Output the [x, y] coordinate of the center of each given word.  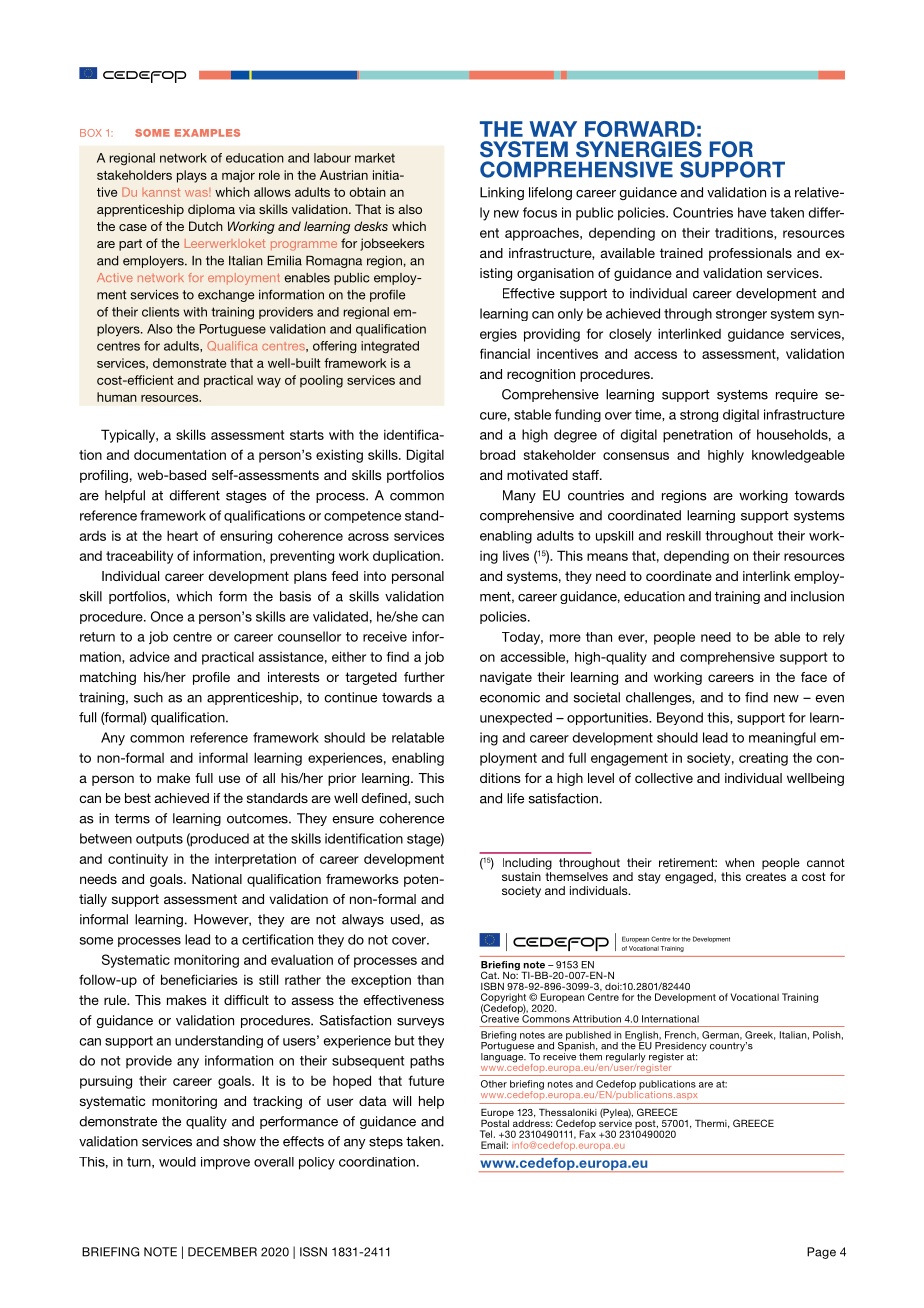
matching [108, 678]
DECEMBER [222, 1252]
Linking [502, 193]
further [424, 677]
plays [192, 176]
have [752, 212]
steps [386, 1143]
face [814, 677]
